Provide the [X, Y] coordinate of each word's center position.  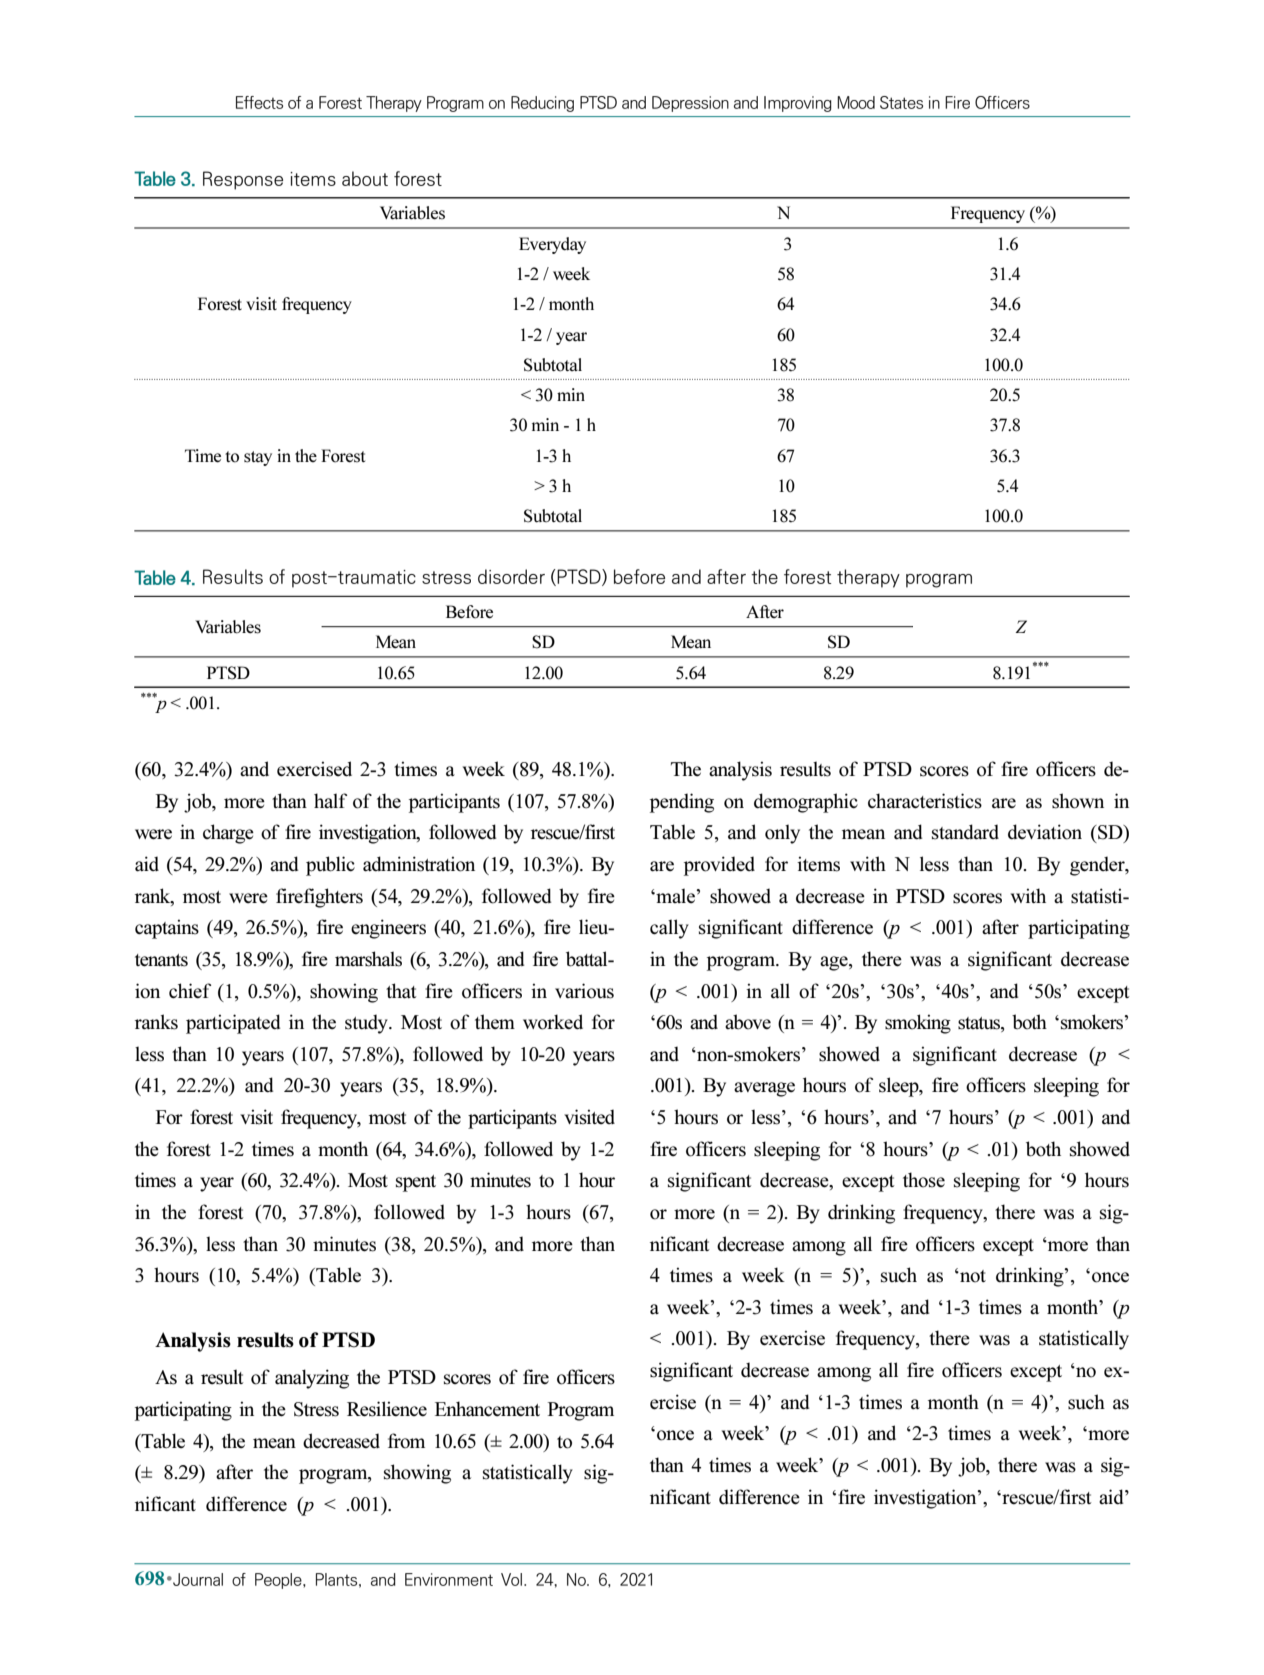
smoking [918, 1024]
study [367, 1024]
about [365, 178]
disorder [511, 576]
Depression [690, 104]
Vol [511, 1579]
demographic [806, 803]
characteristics [925, 801]
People [279, 1581]
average [764, 1089]
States [901, 102]
